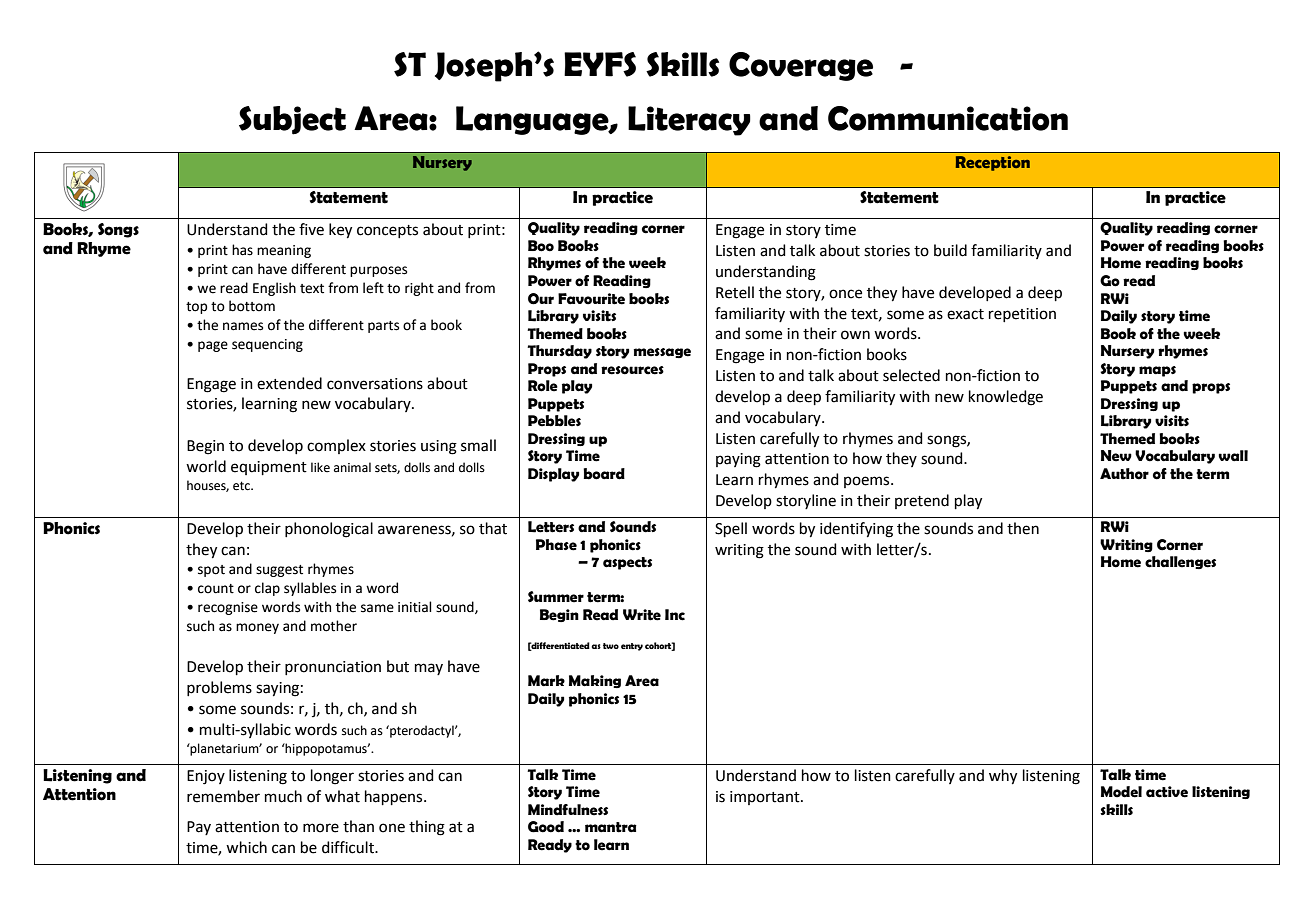 This screenshot has width=1308, height=924. What do you see at coordinates (689, 121) in the screenshot?
I see `Literacy` at bounding box center [689, 121].
